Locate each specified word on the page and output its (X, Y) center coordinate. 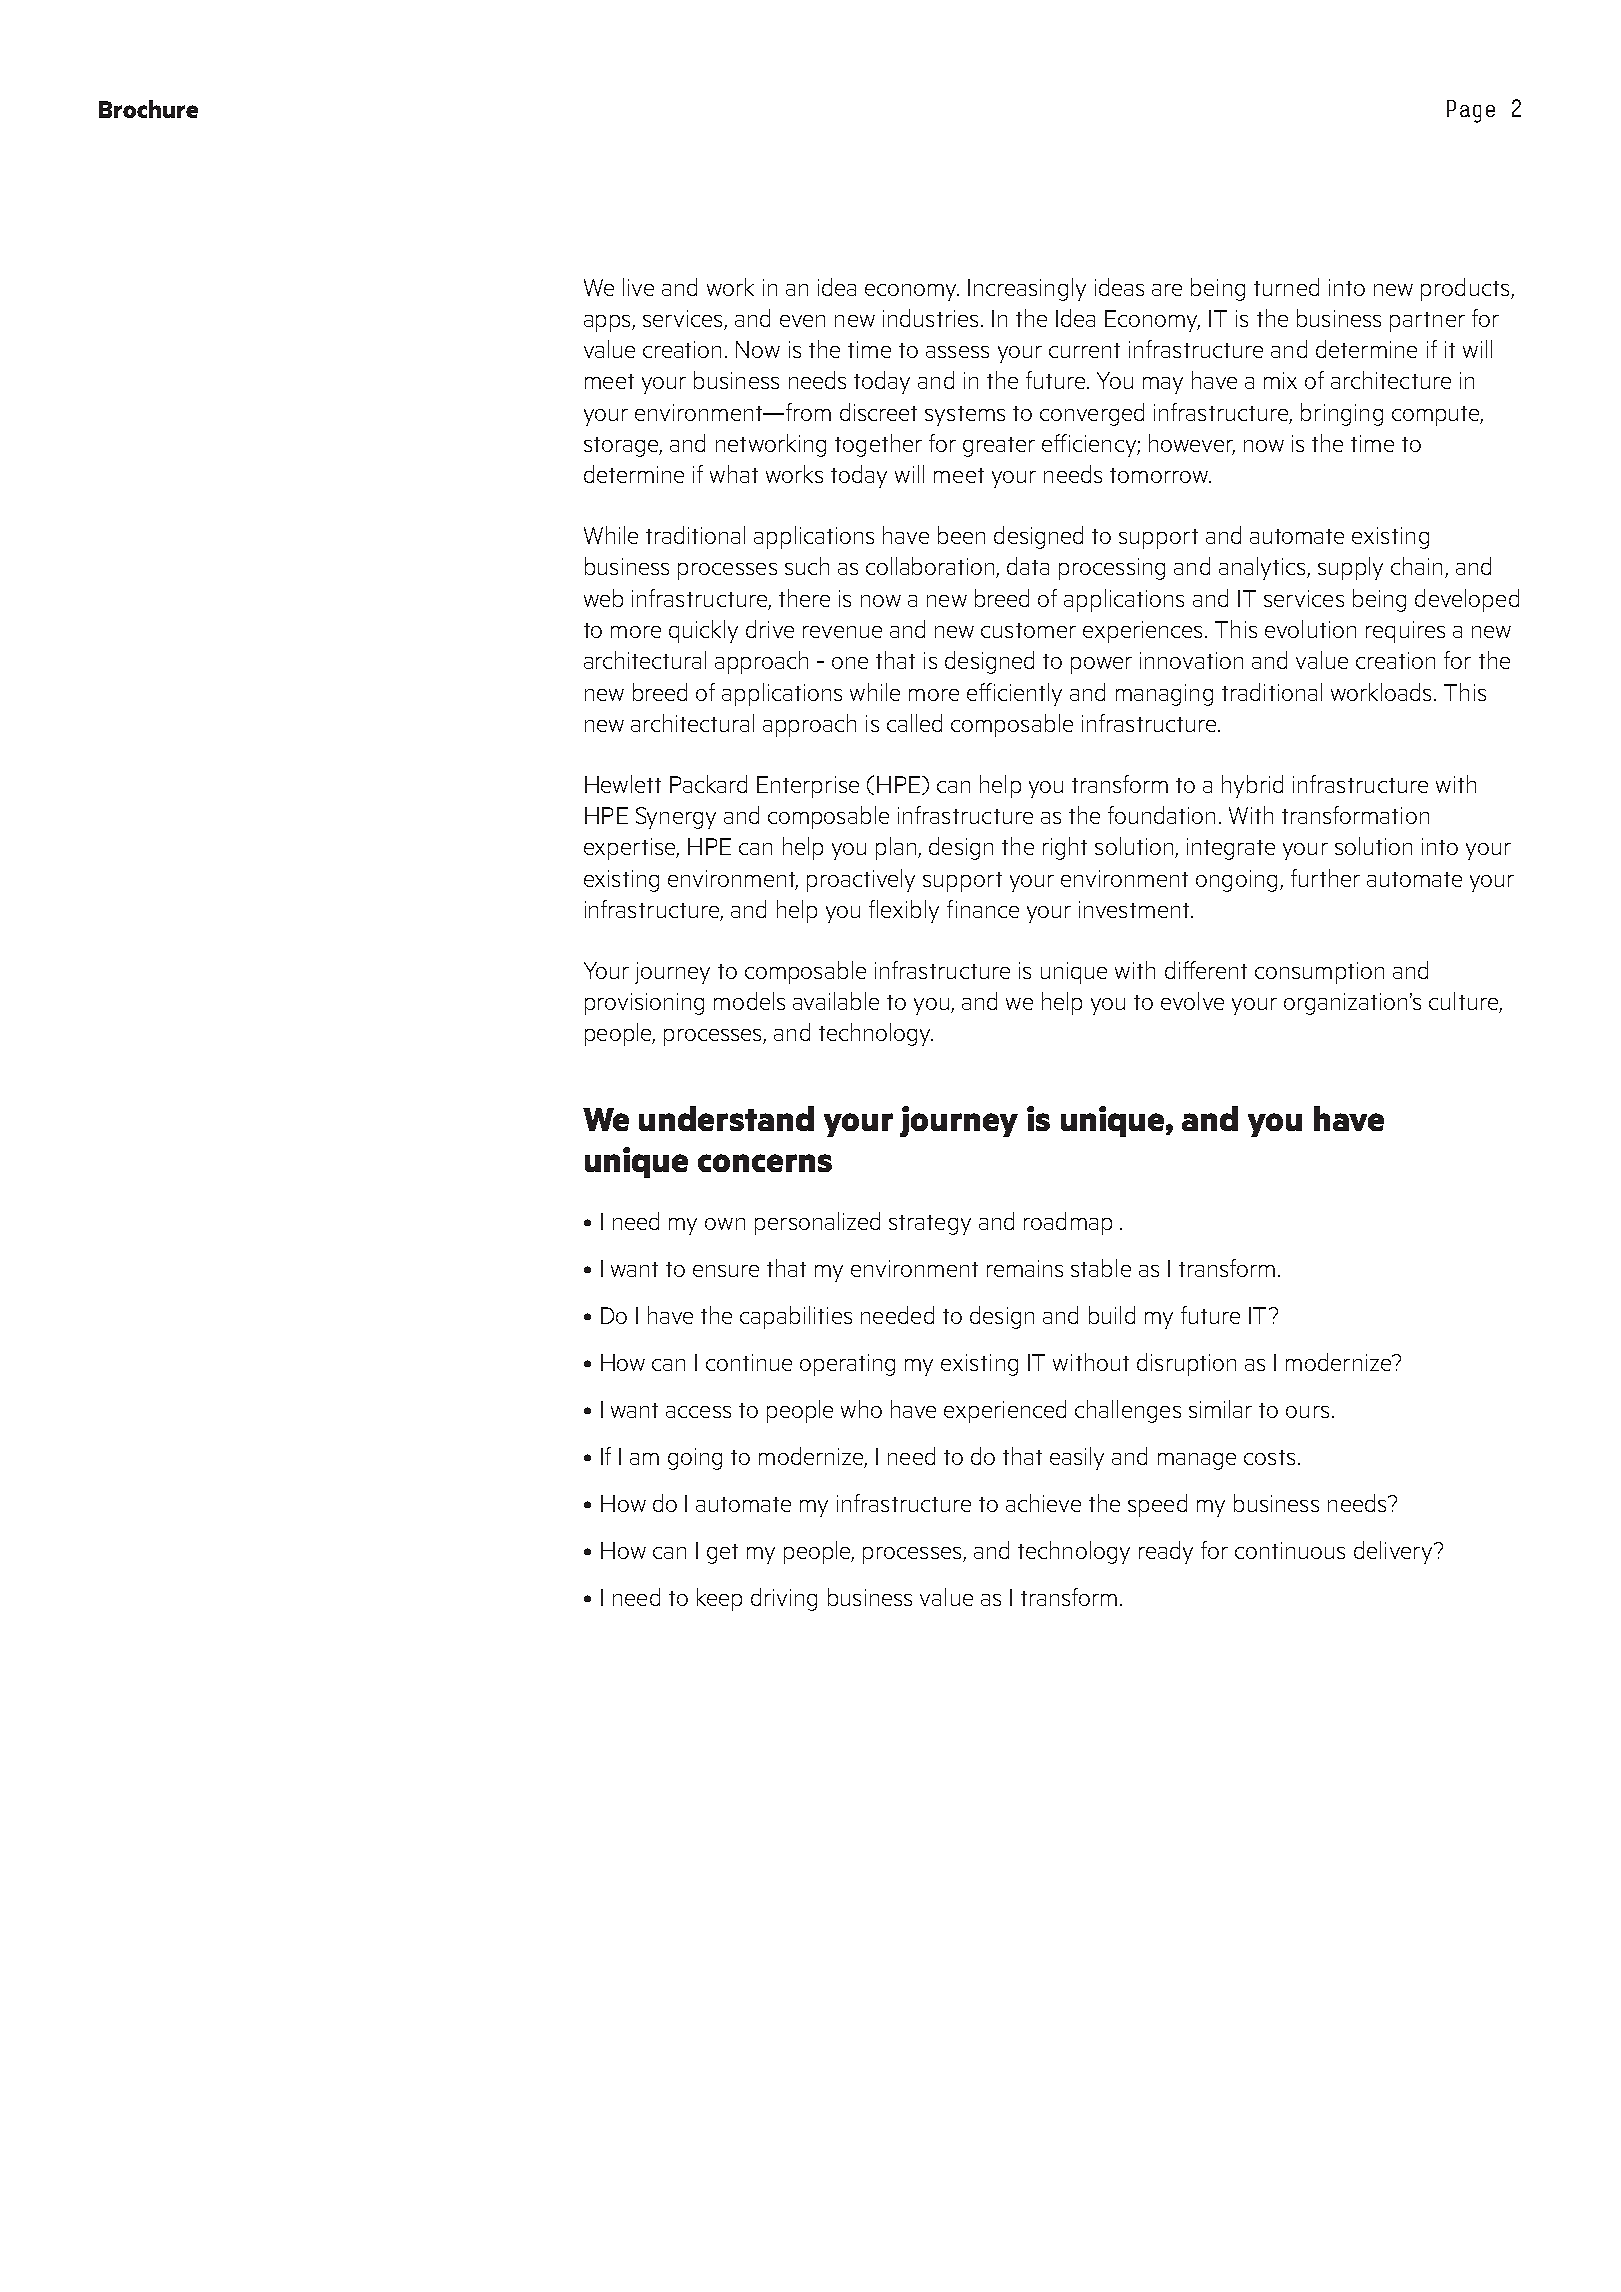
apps (608, 323)
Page (1471, 111)
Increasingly (1027, 289)
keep (719, 1599)
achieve (1043, 1503)
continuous (1290, 1550)
